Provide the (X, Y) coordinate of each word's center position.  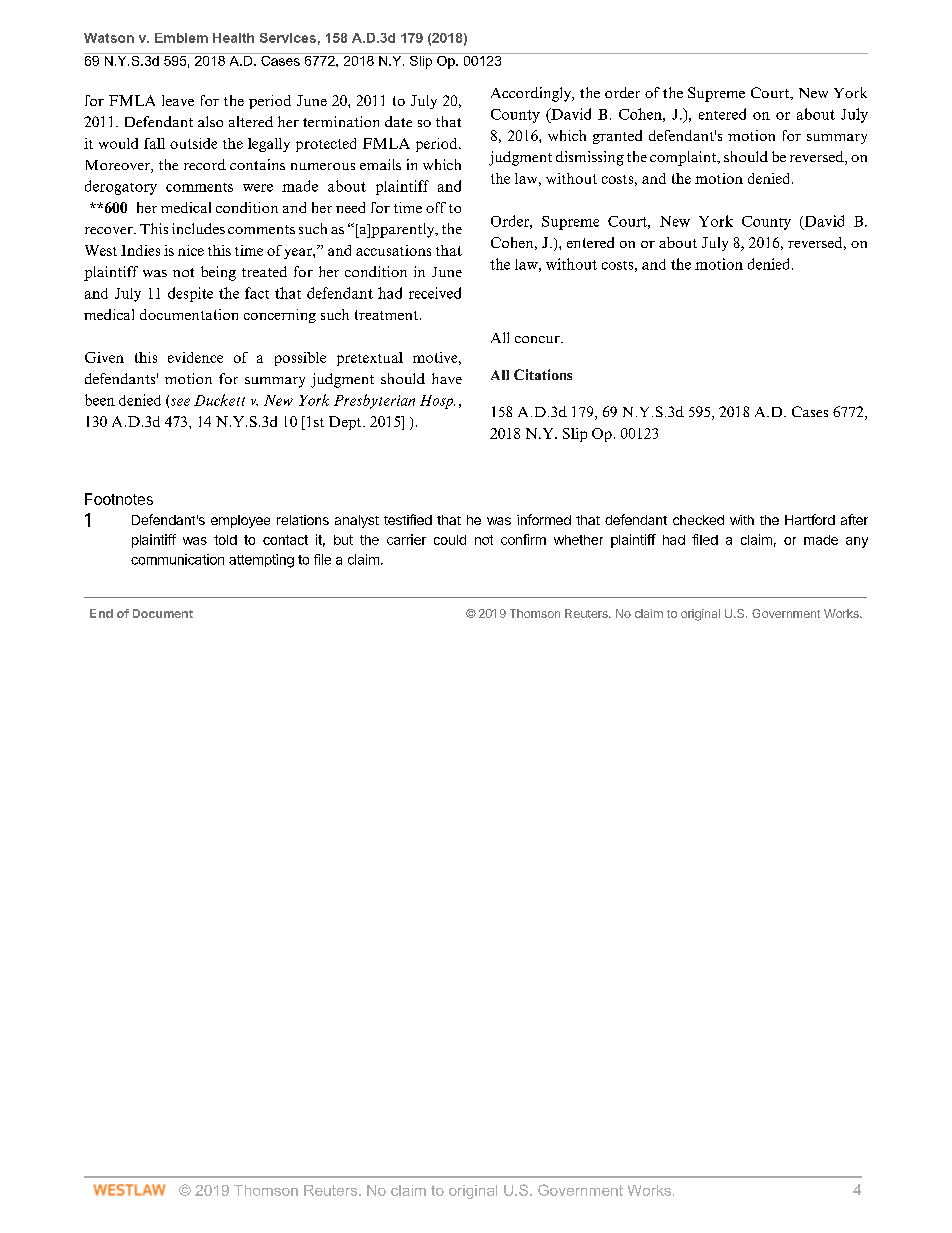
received (435, 293)
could (450, 540)
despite (190, 294)
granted (617, 137)
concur (538, 339)
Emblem (181, 38)
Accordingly (532, 94)
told (225, 540)
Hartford (810, 519)
